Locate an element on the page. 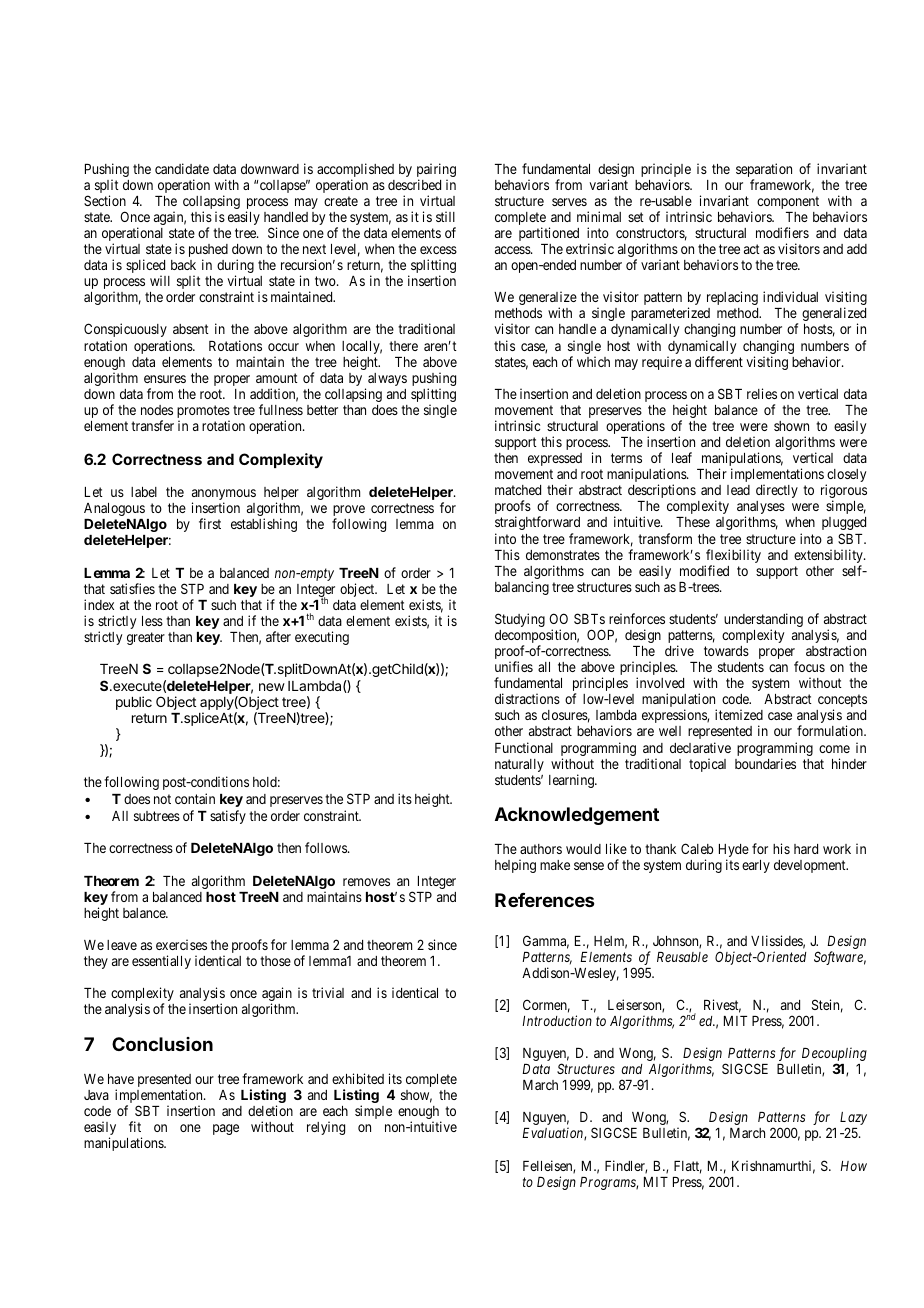 This page has width=924, height=1308. Lazy is located at coordinates (853, 1120).
